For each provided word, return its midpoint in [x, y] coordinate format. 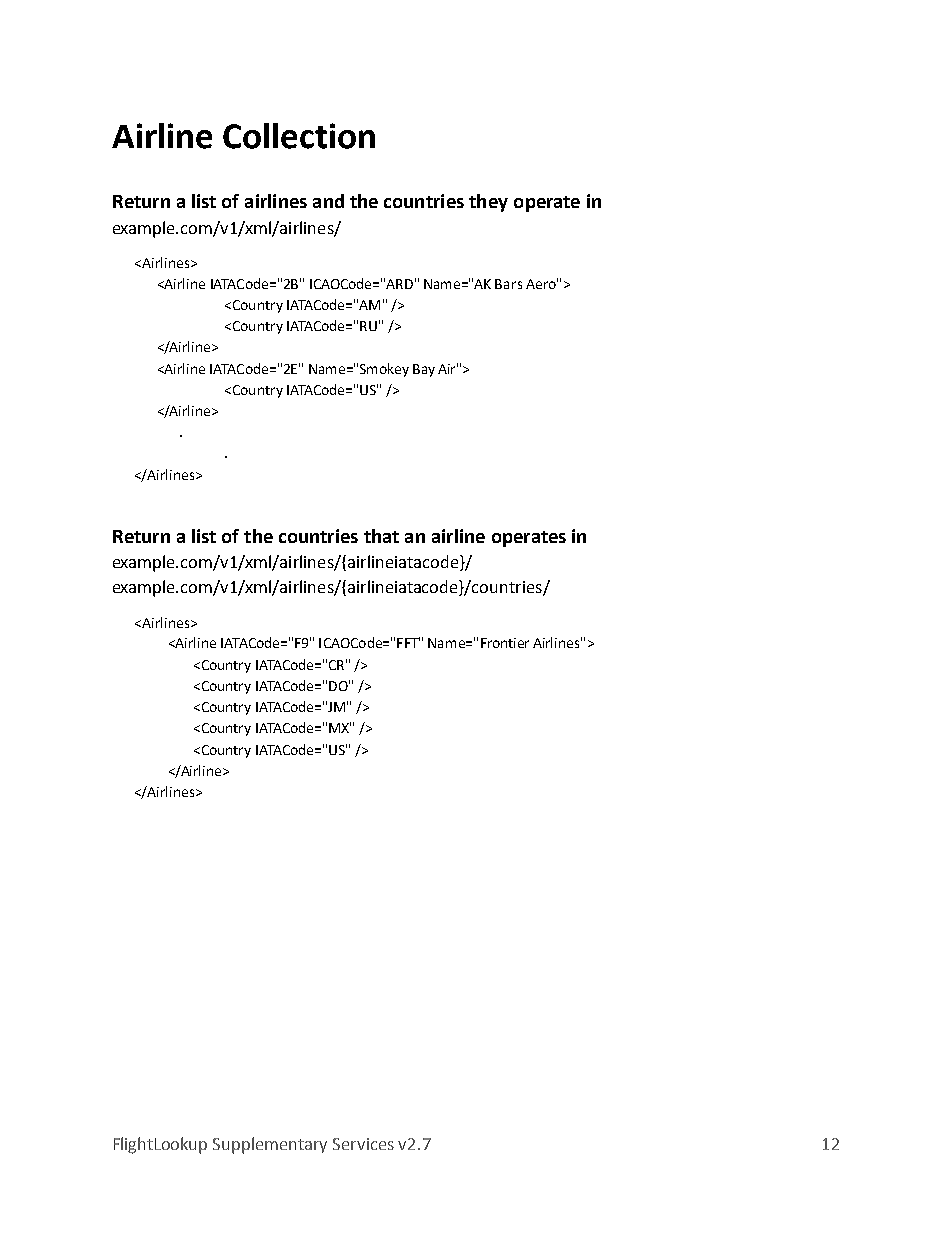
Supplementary [270, 1145]
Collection [299, 136]
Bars [508, 284]
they [488, 203]
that [381, 536]
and [328, 201]
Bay [424, 370]
